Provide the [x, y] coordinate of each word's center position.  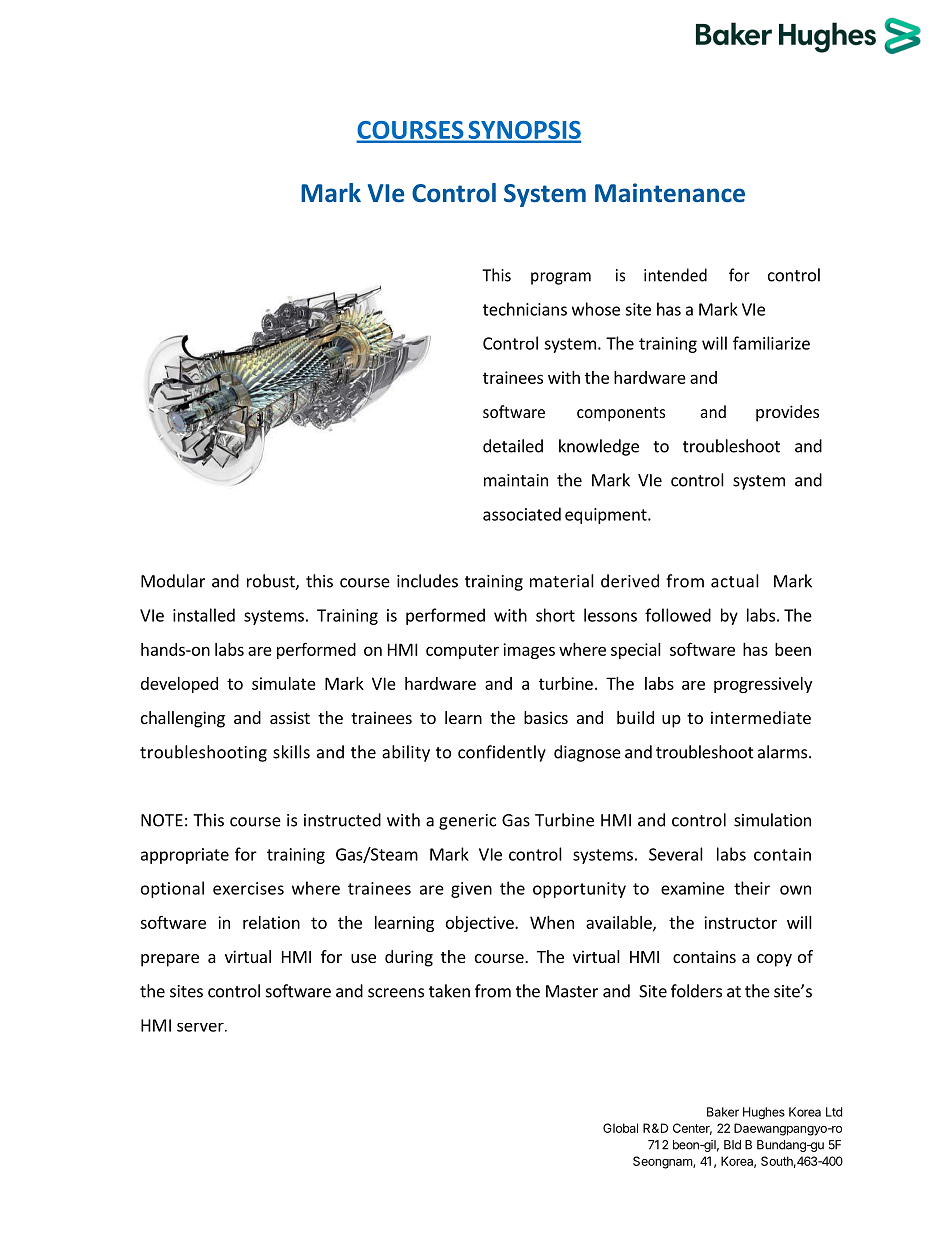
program [561, 278]
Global [620, 1128]
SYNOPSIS [523, 131]
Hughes [764, 1113]
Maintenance [670, 193]
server [201, 1027]
